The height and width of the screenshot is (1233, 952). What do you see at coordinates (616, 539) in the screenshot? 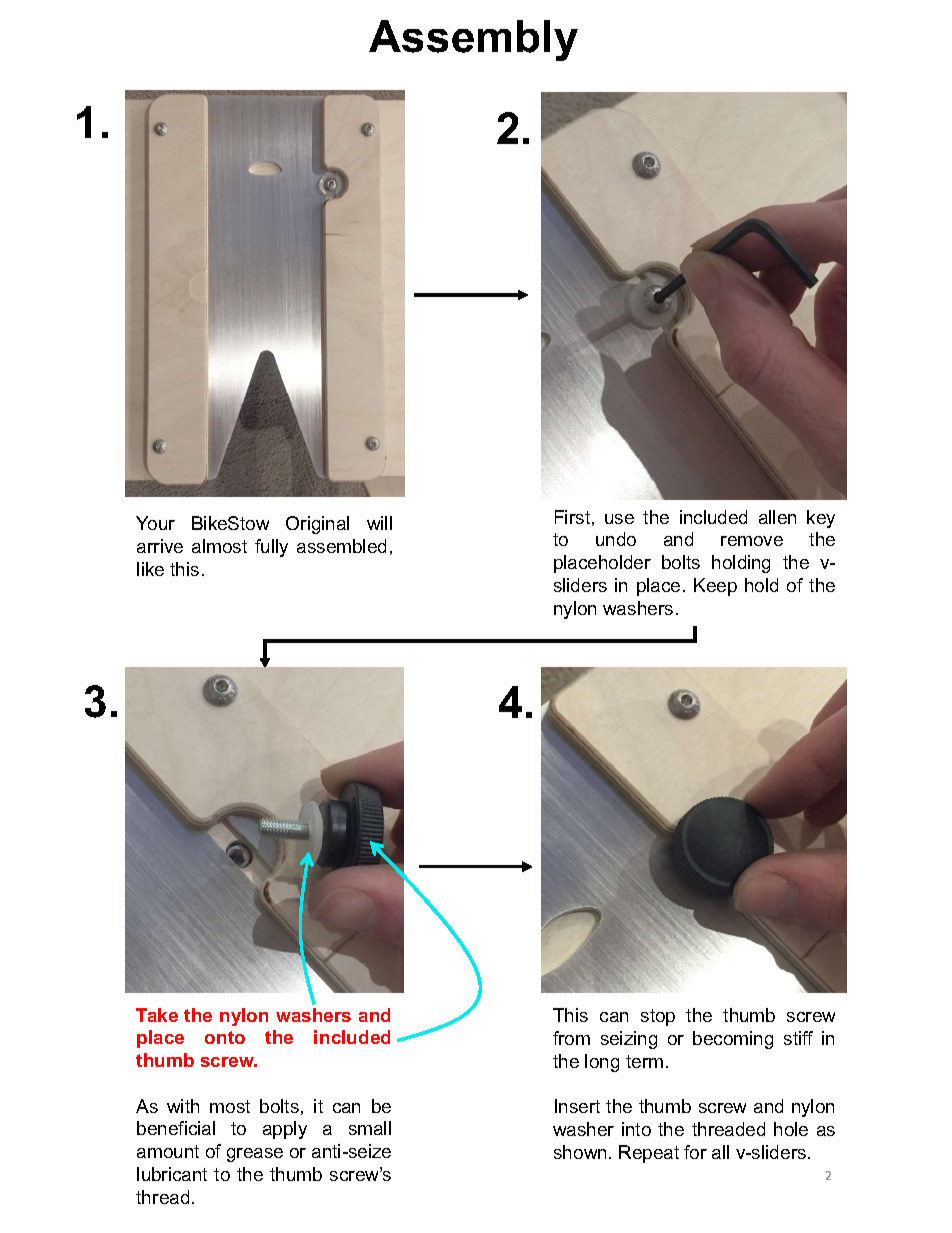
I see `undo` at bounding box center [616, 539].
